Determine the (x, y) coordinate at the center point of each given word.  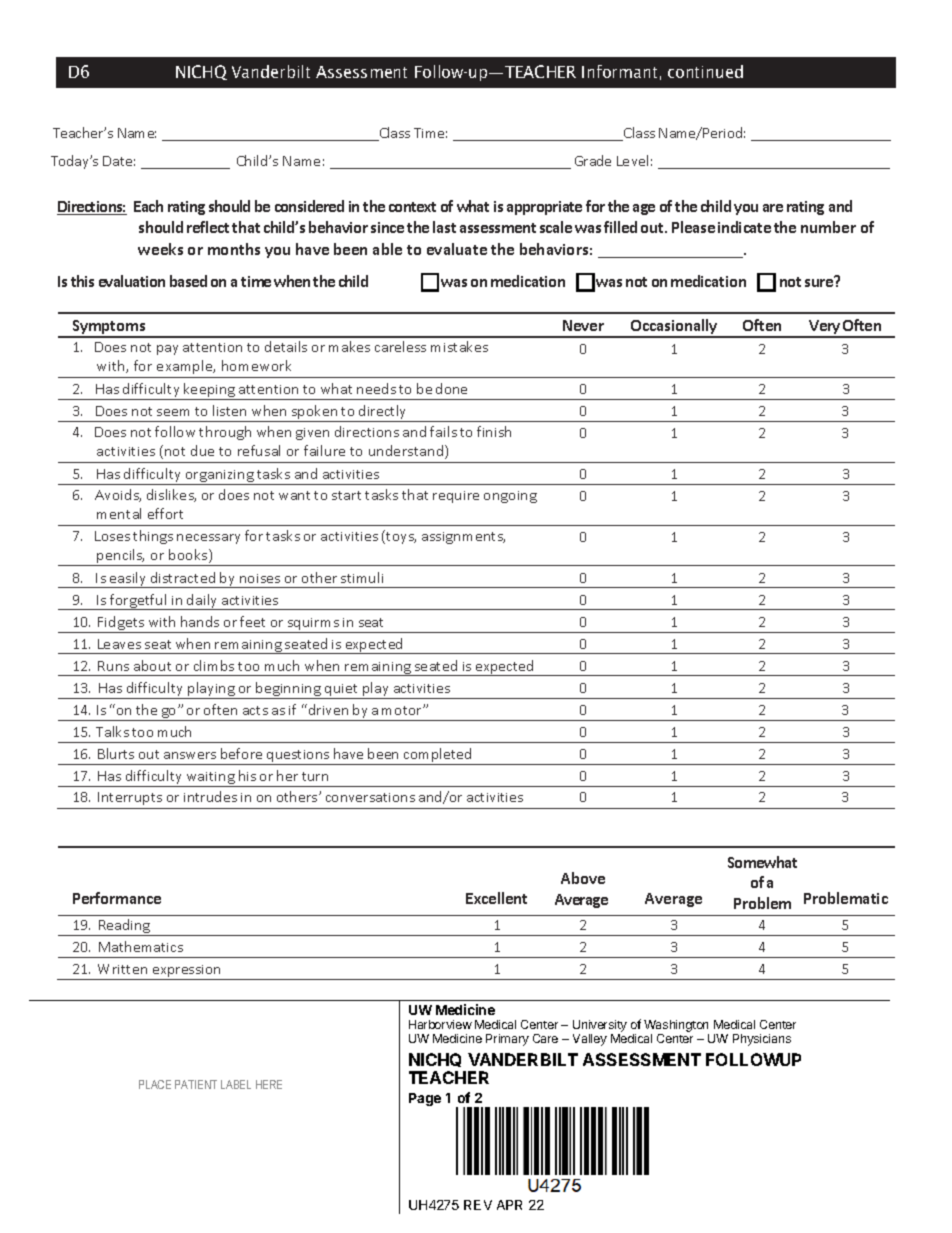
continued (705, 71)
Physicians (762, 1040)
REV (478, 1205)
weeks (160, 249)
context (412, 207)
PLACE (155, 1084)
